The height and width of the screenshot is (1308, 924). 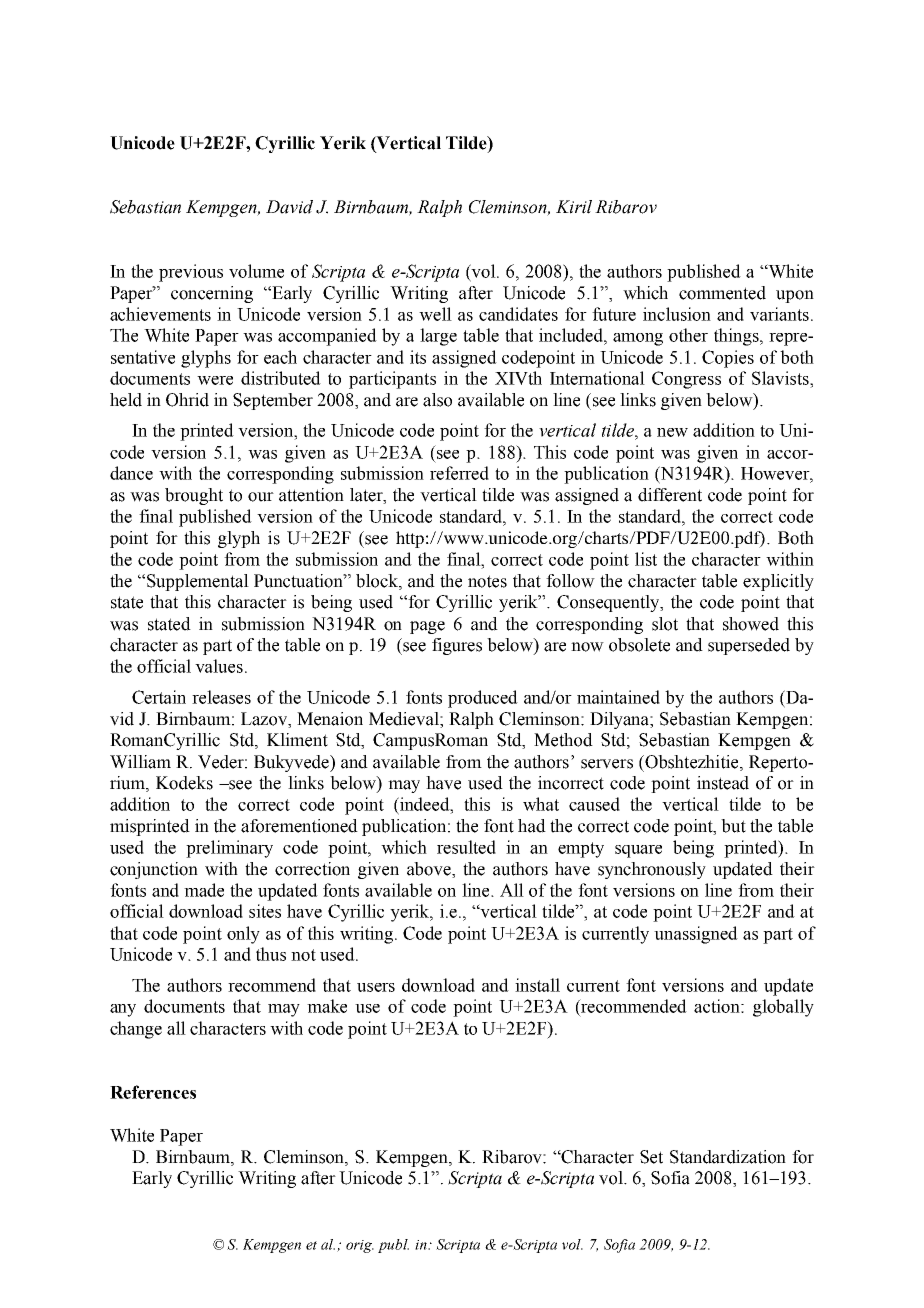 I want to click on orig, so click(x=360, y=1246).
